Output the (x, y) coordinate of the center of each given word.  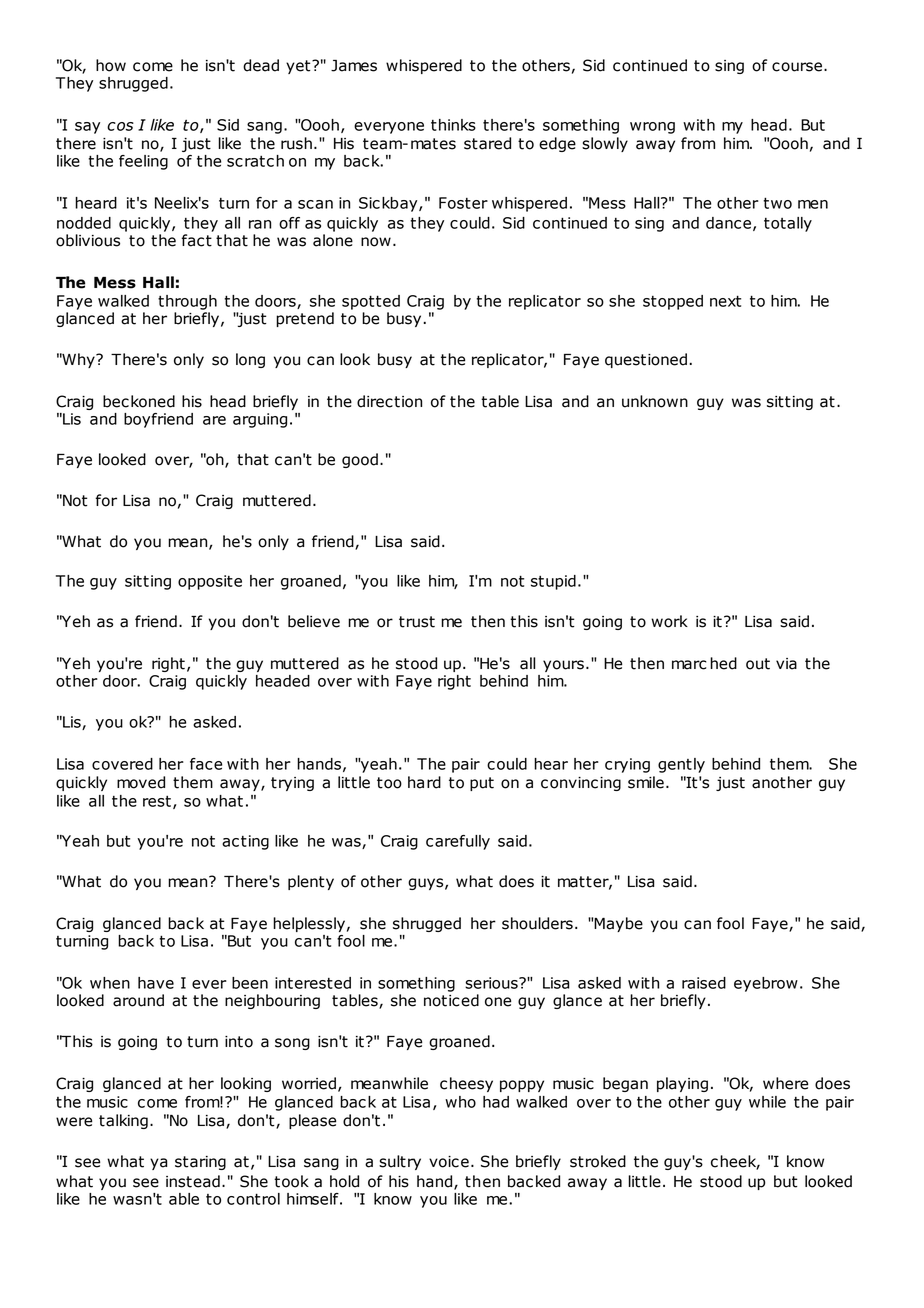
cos (120, 126)
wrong (652, 128)
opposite (210, 582)
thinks (453, 125)
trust (417, 622)
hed (723, 663)
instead (193, 1181)
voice (449, 1162)
